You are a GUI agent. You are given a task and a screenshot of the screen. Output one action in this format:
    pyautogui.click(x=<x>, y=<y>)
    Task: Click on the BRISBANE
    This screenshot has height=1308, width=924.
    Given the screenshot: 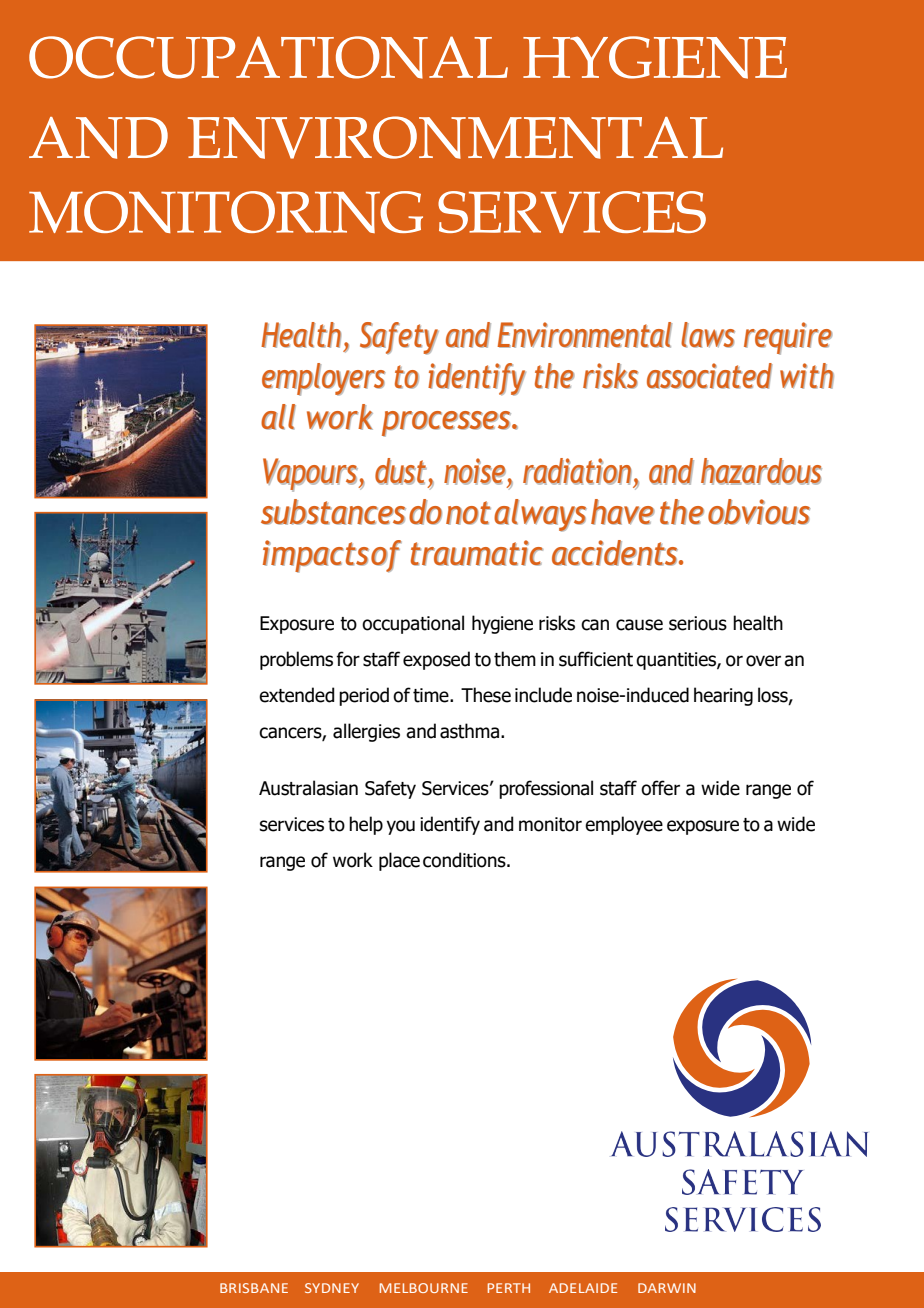 What is the action you would take?
    pyautogui.click(x=254, y=1288)
